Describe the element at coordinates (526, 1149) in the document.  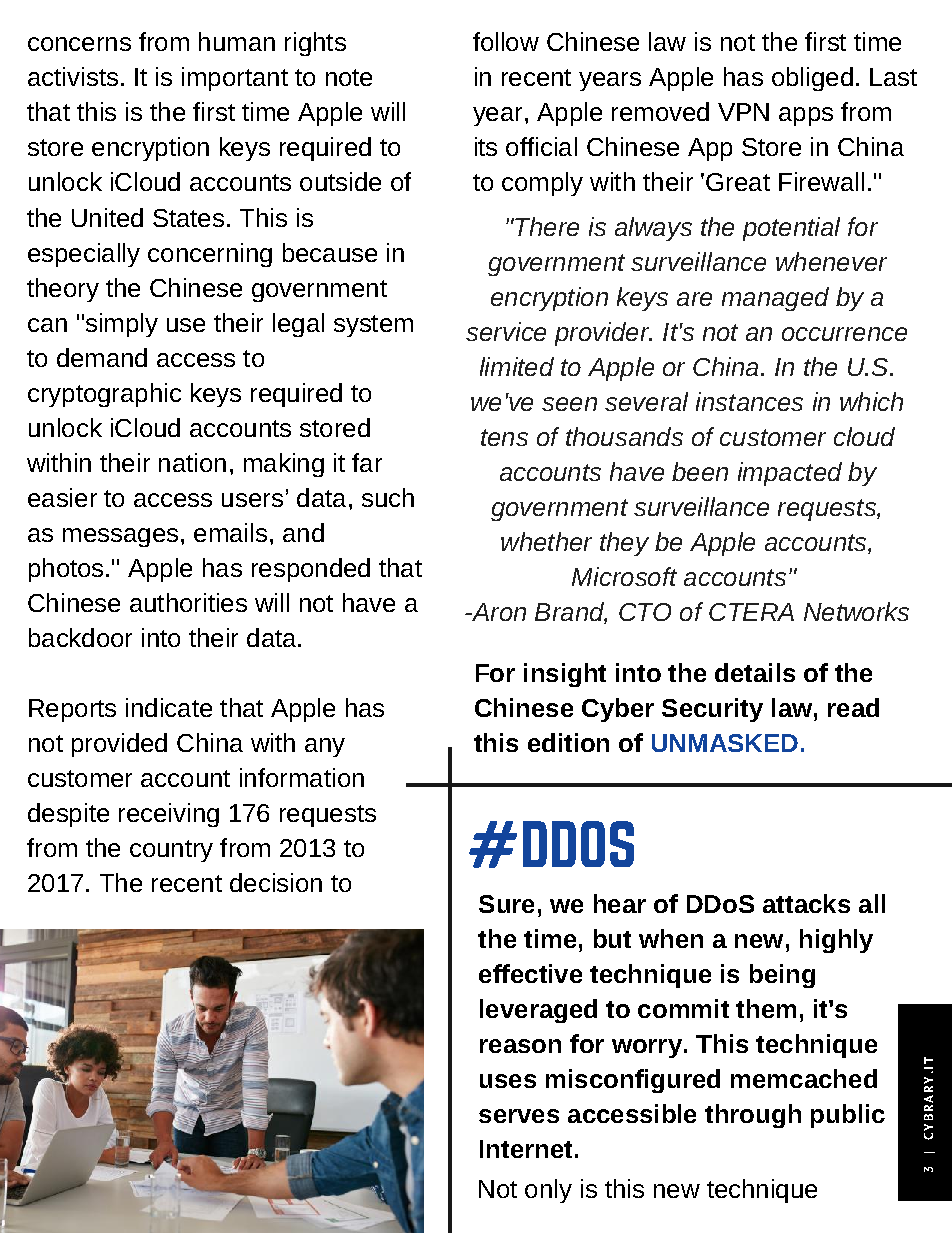
I see `Internet` at that location.
